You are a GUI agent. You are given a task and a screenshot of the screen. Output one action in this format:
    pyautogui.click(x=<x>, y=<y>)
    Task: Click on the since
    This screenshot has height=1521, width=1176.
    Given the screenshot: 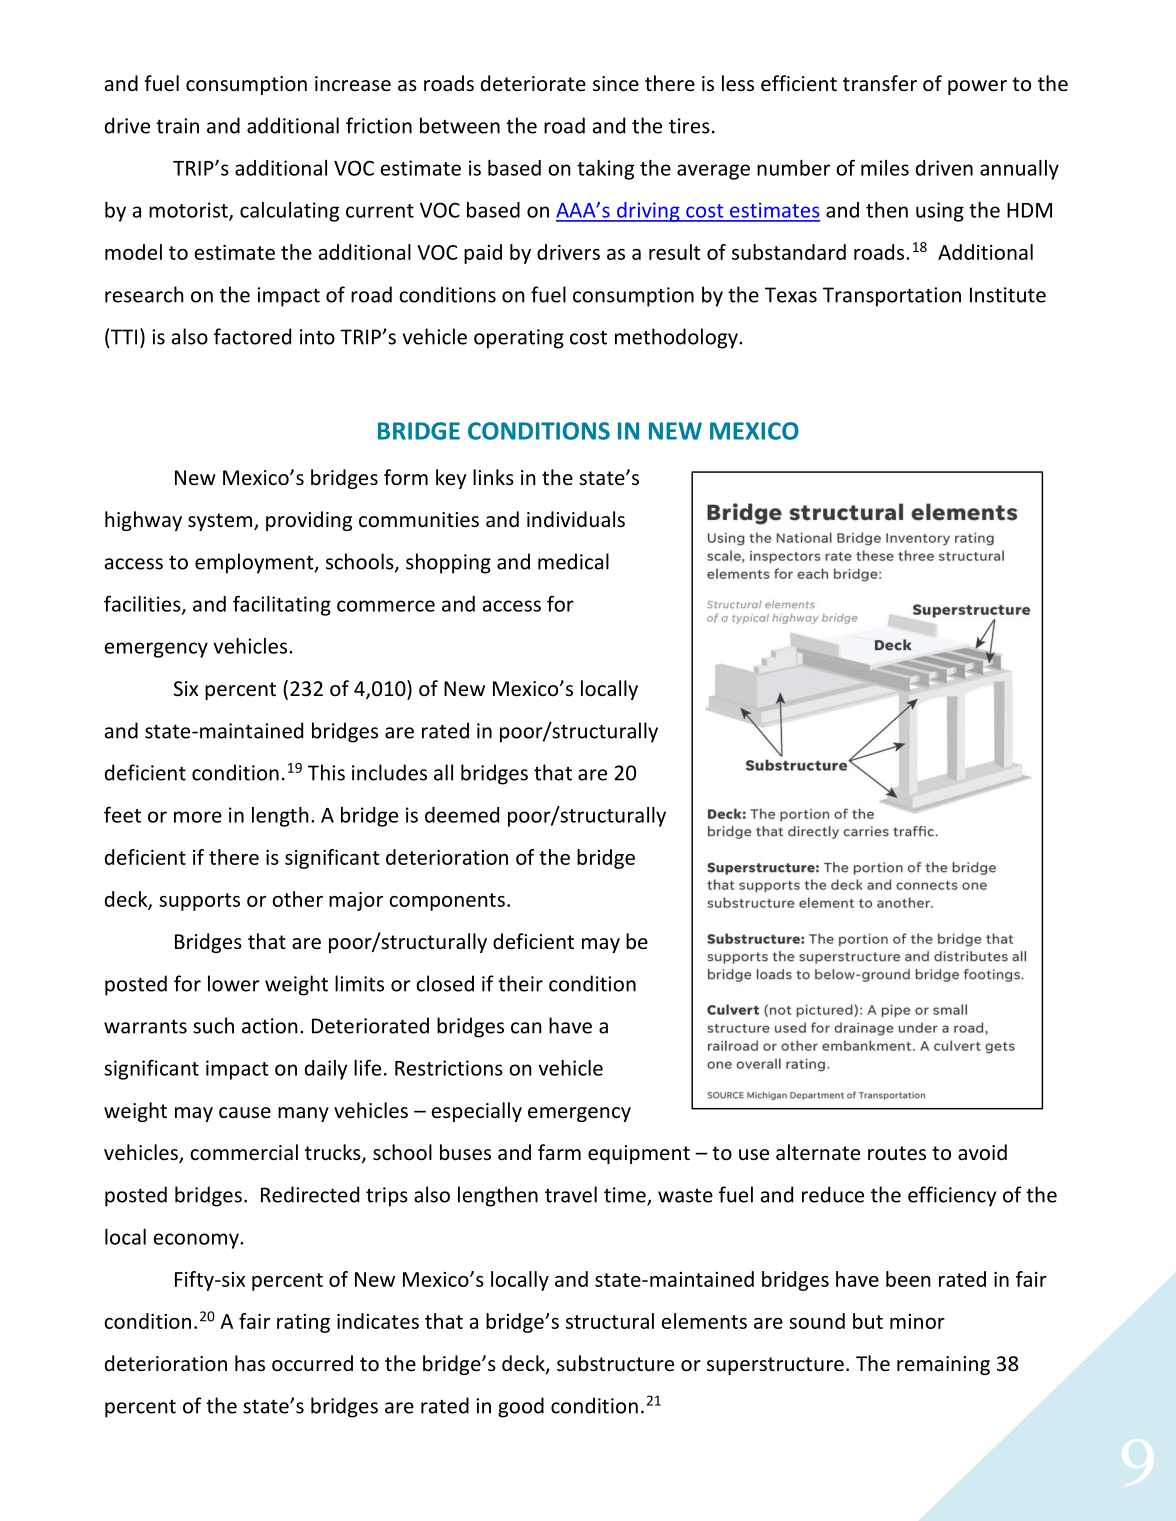 What is the action you would take?
    pyautogui.click(x=616, y=83)
